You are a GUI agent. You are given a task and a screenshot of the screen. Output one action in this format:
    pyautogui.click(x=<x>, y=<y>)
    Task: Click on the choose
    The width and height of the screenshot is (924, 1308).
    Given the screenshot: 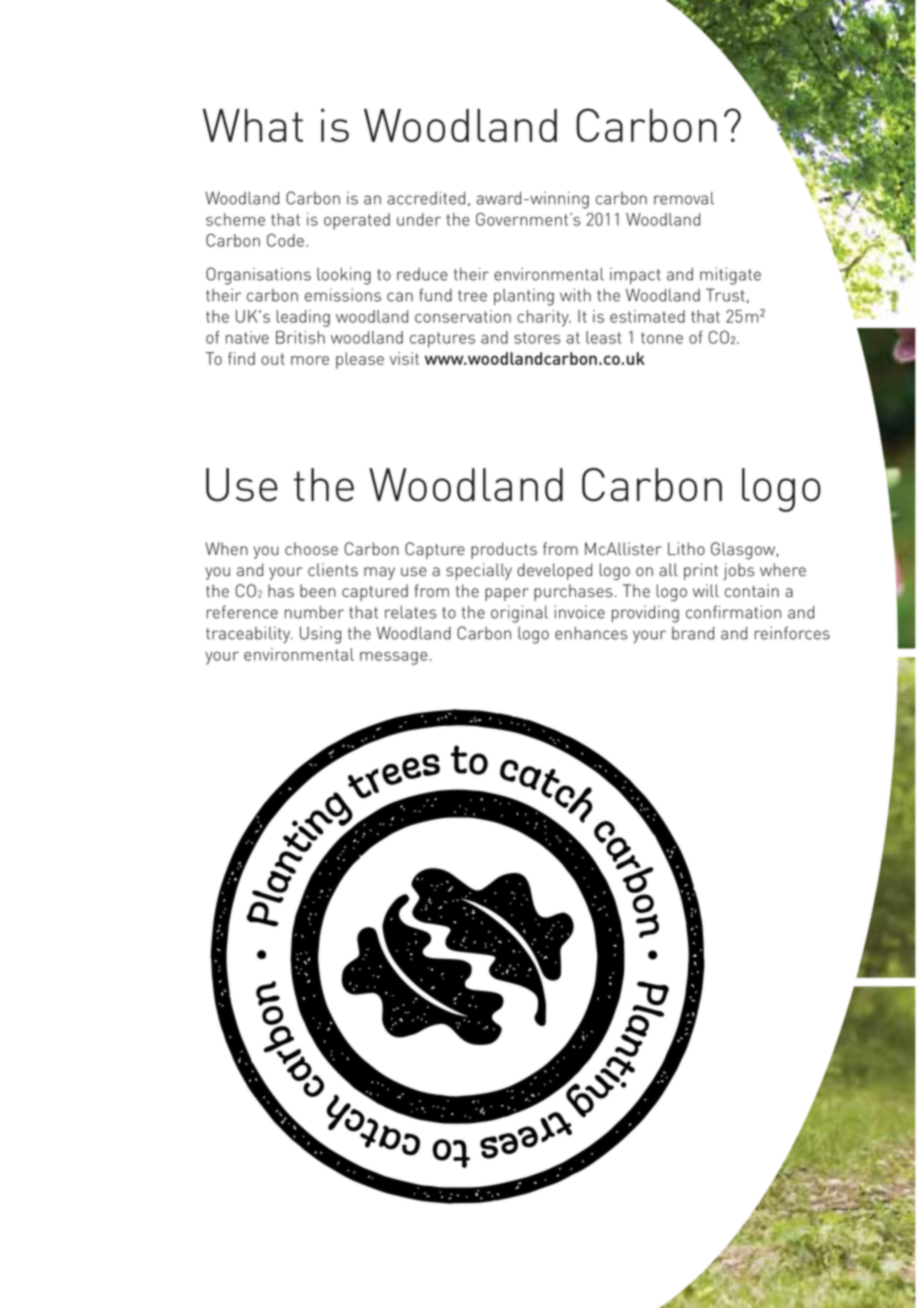 What is the action you would take?
    pyautogui.click(x=311, y=548)
